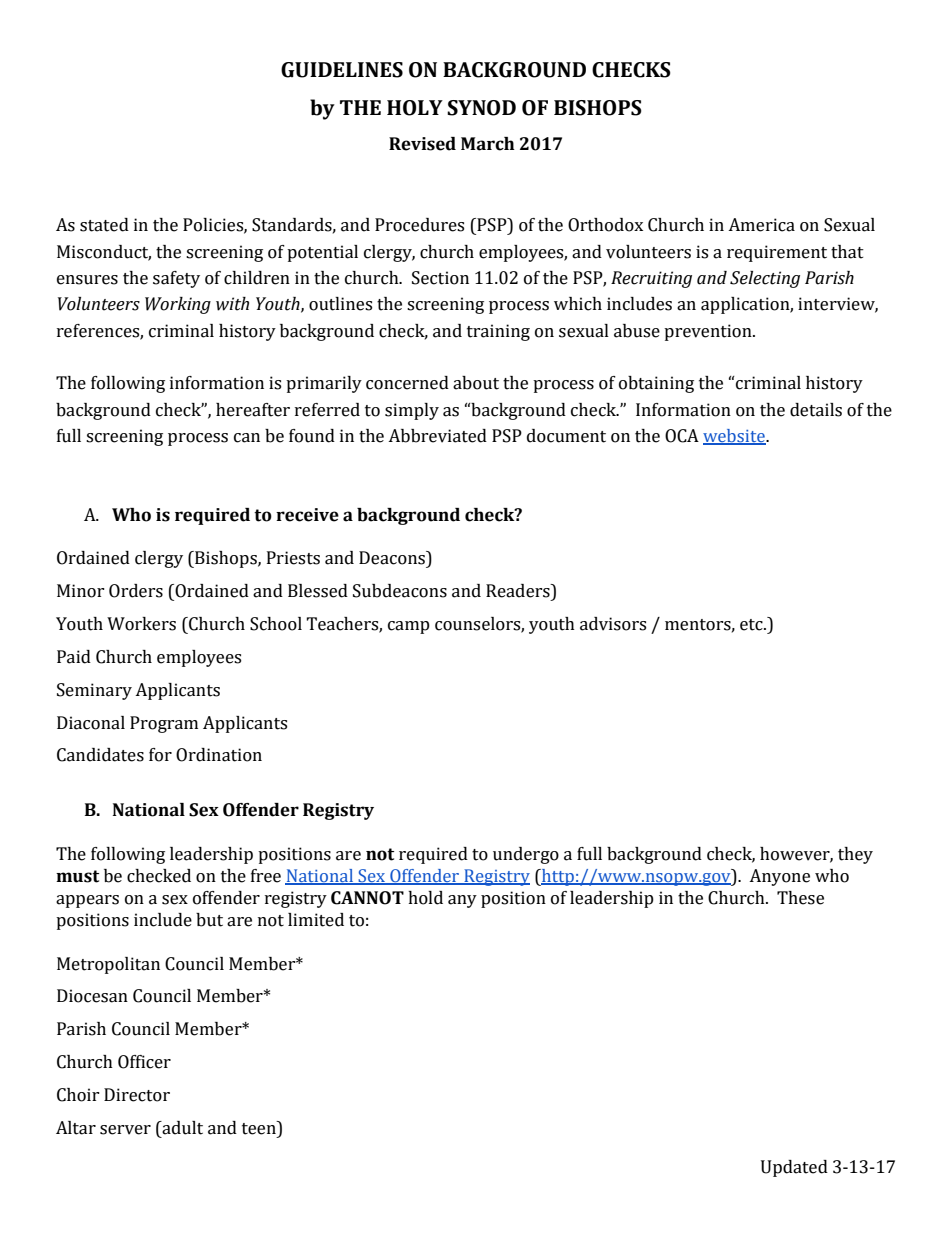 The image size is (952, 1233). I want to click on Workers, so click(141, 624).
